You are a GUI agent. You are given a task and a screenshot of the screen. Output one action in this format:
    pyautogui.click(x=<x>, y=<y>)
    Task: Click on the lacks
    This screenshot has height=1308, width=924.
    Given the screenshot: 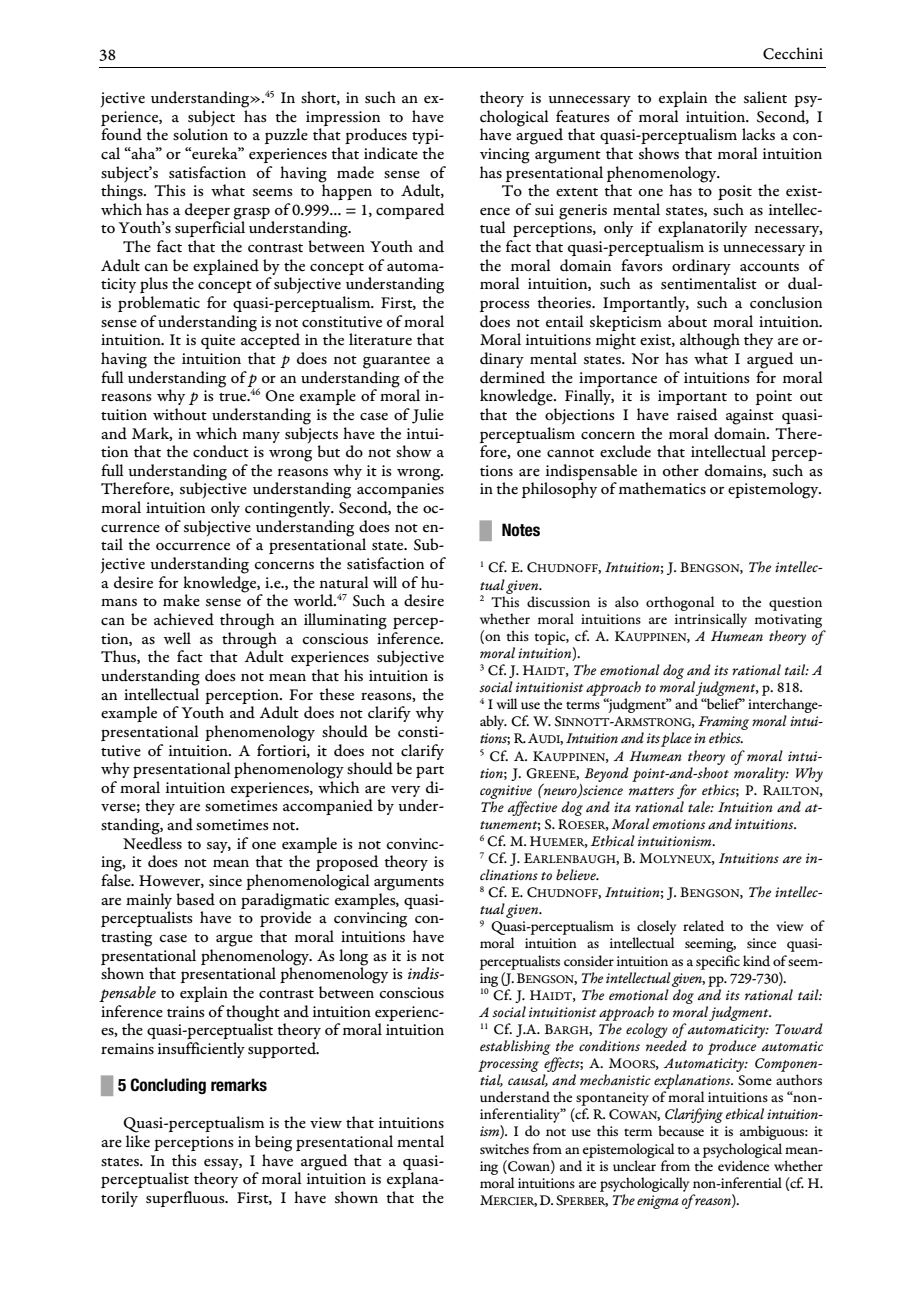 What is the action you would take?
    pyautogui.click(x=758, y=134)
